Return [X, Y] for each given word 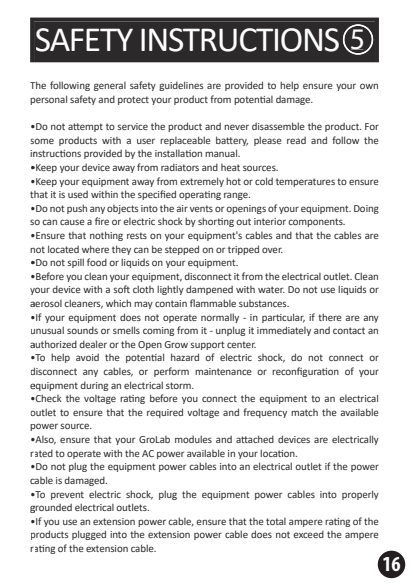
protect [133, 100]
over [272, 250]
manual [222, 153]
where [95, 249]
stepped [182, 250]
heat [230, 167]
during [94, 386]
